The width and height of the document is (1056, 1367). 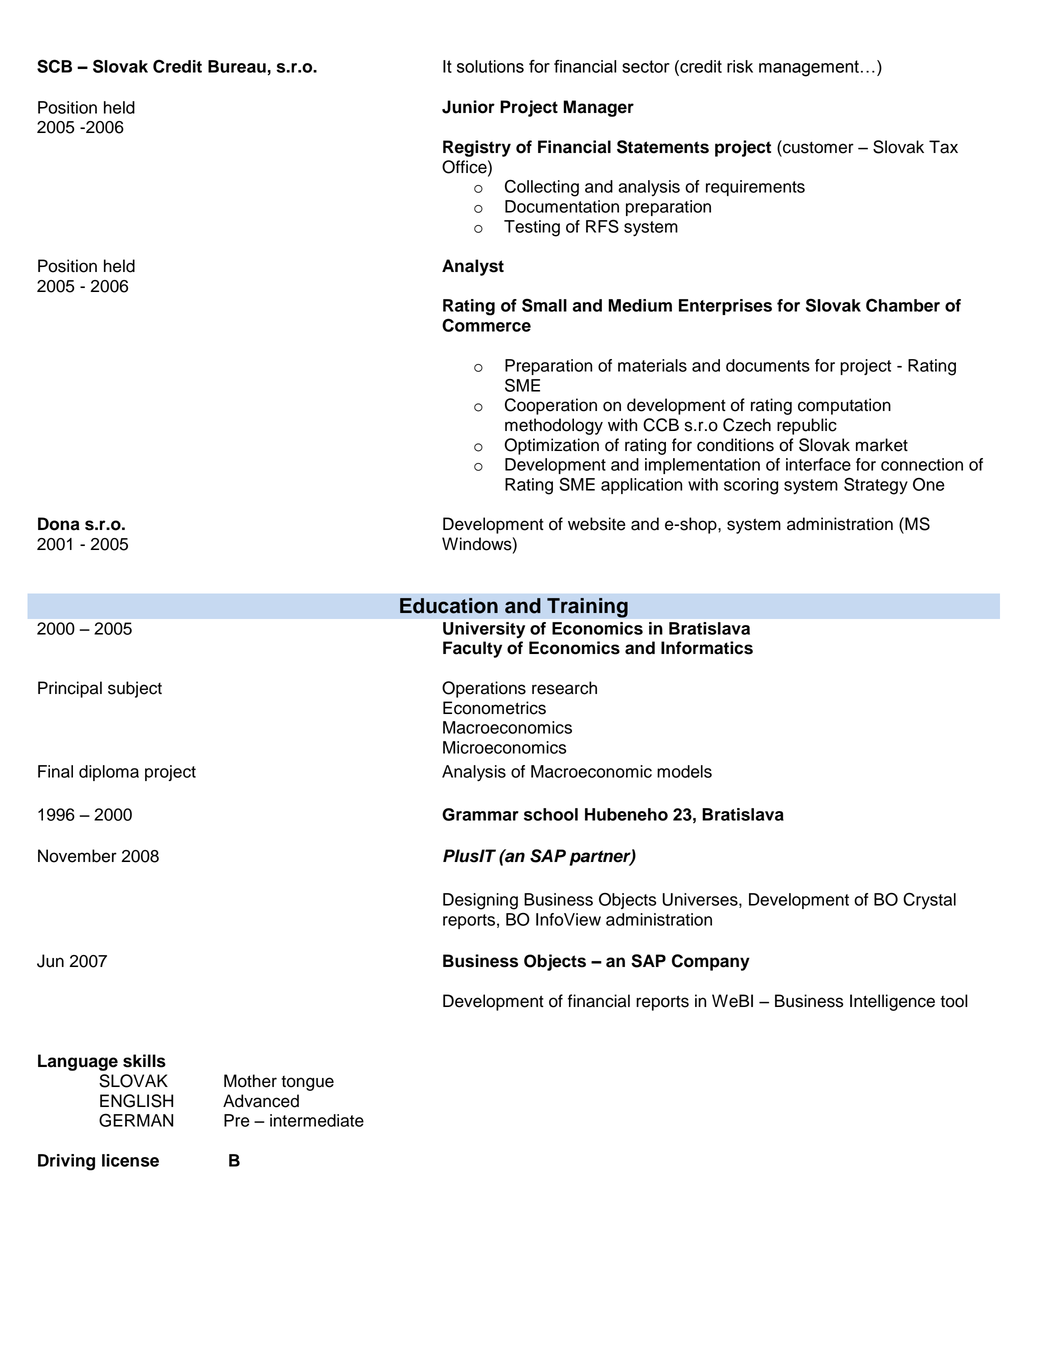 I want to click on November, so click(x=77, y=856).
